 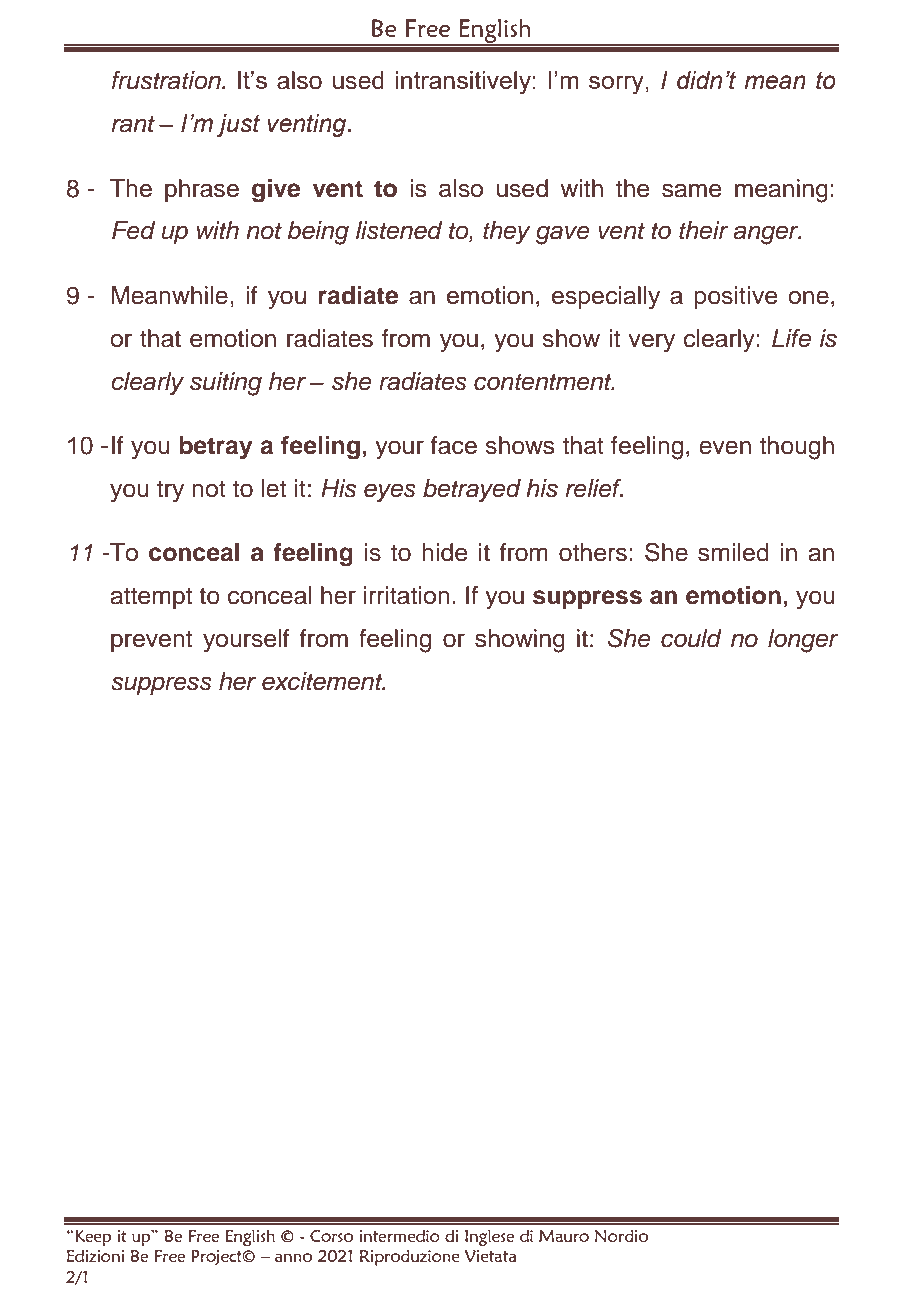 What do you see at coordinates (454, 445) in the screenshot?
I see `face` at bounding box center [454, 445].
